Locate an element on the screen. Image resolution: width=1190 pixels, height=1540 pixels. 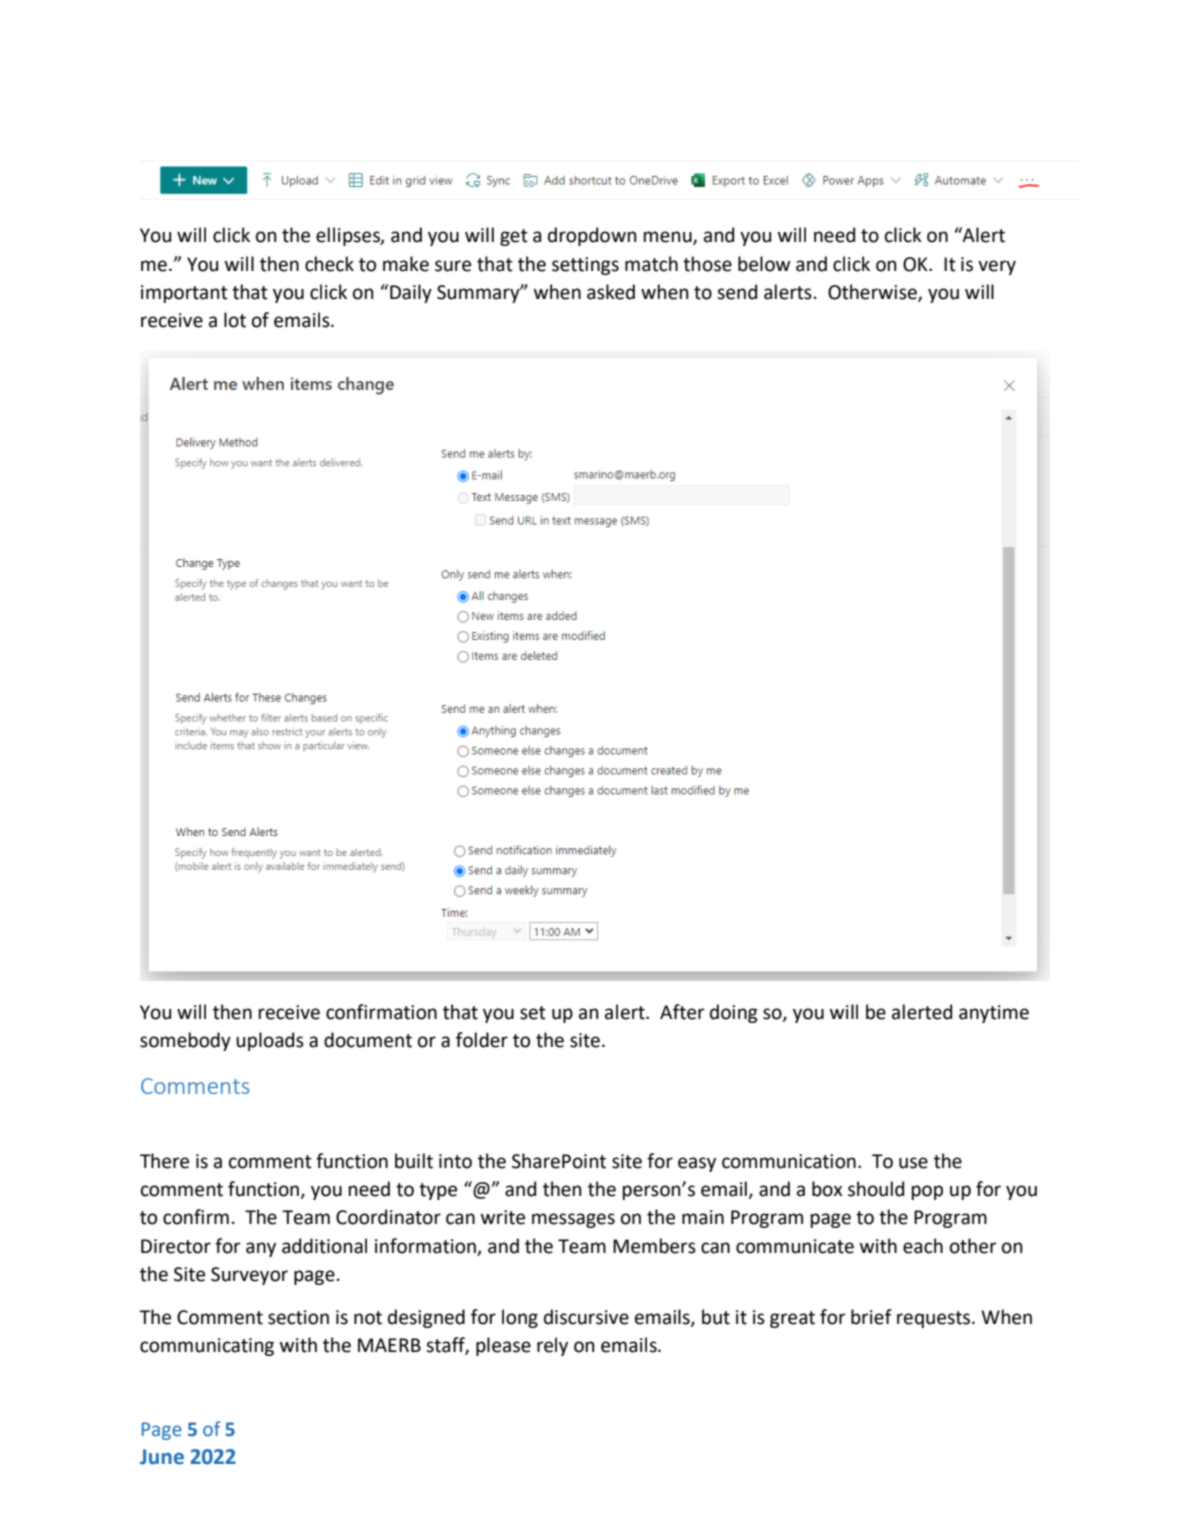
rely is located at coordinates (552, 1346).
